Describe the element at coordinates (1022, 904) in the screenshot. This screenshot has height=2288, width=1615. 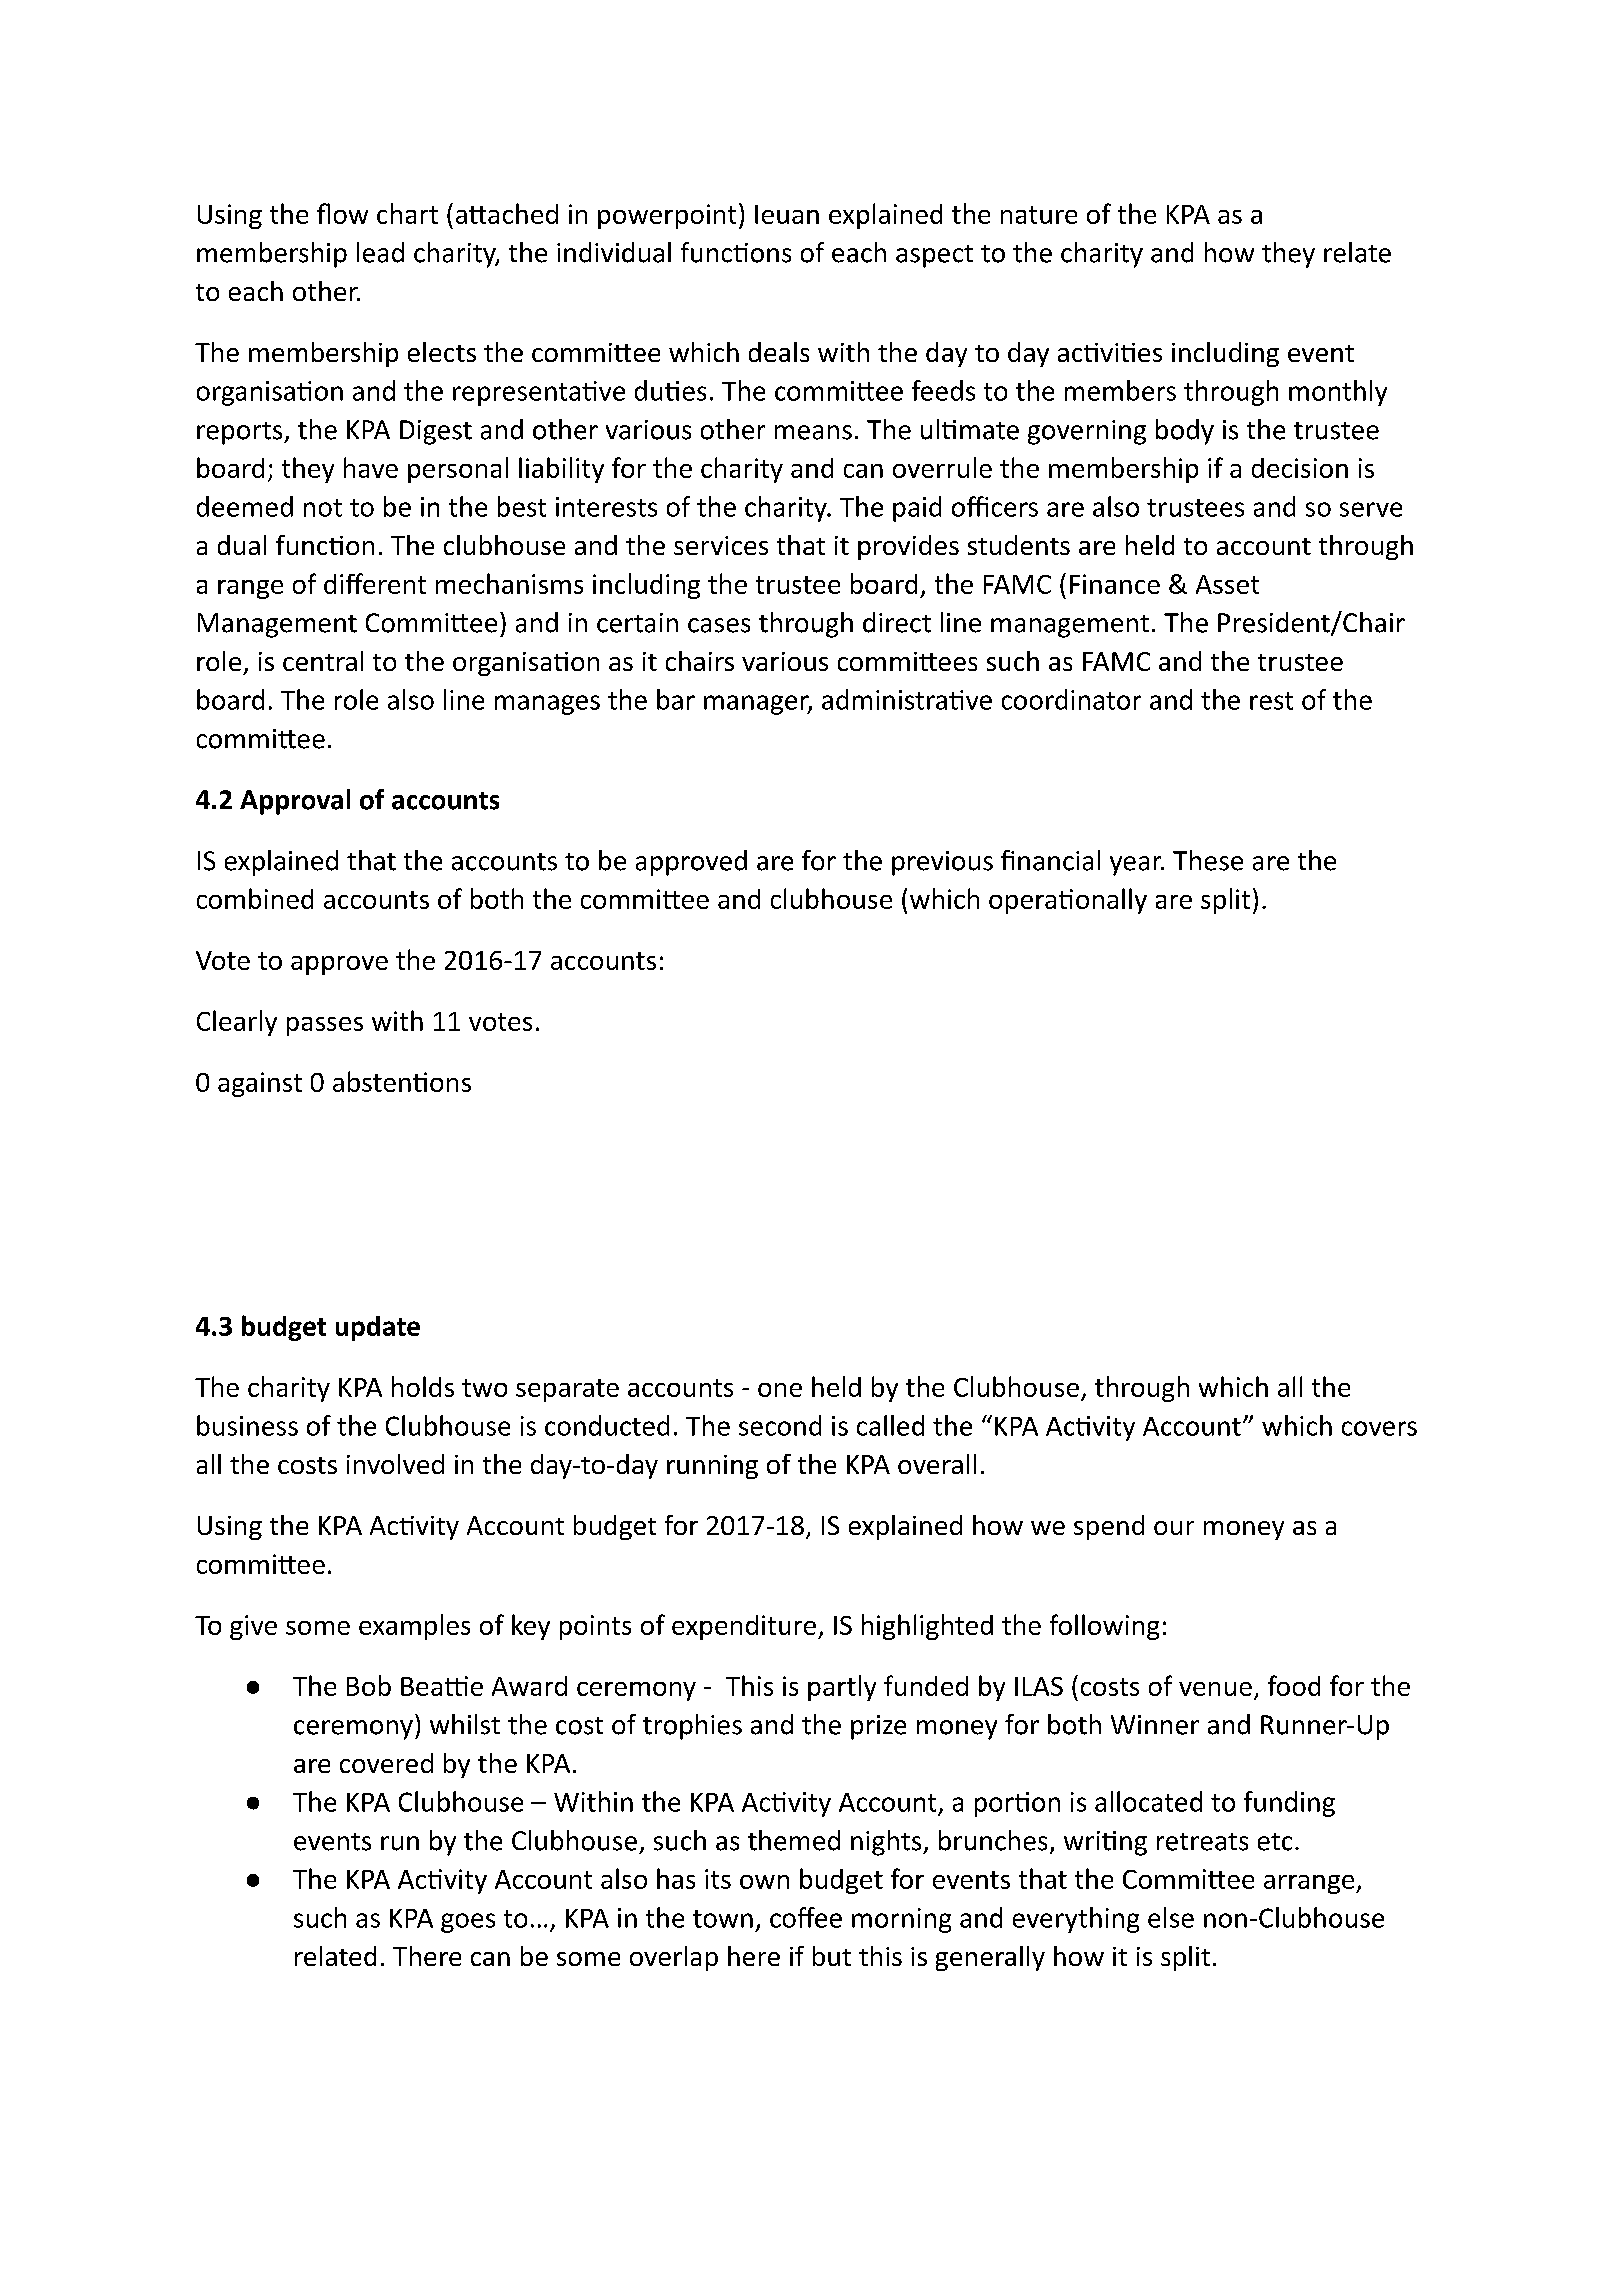
I see `opera` at that location.
